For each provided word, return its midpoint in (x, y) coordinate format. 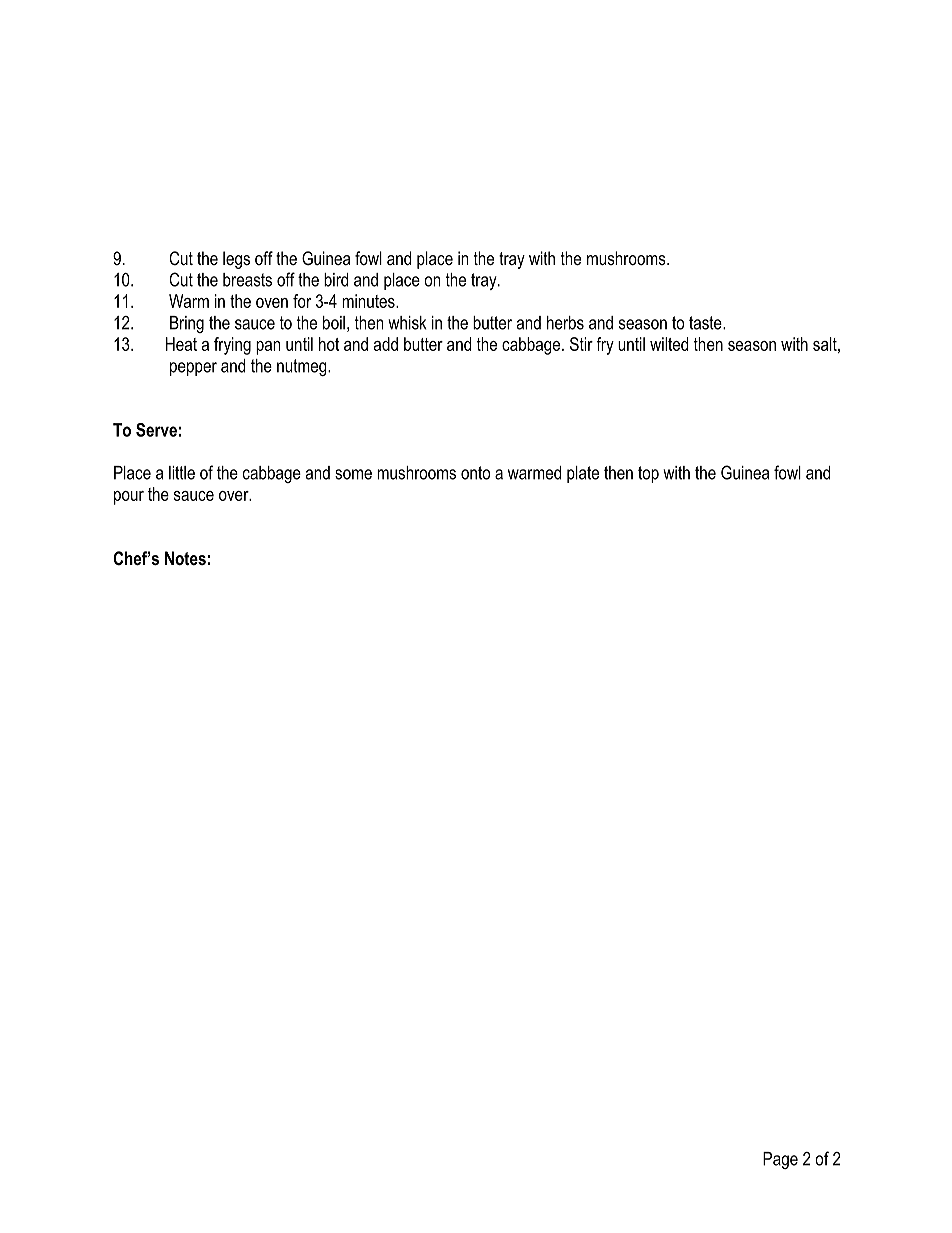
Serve (156, 430)
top (648, 474)
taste (706, 323)
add (386, 344)
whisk (407, 323)
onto (475, 473)
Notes (185, 558)
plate (583, 474)
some (353, 474)
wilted (669, 344)
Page (780, 1160)
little (182, 473)
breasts (247, 280)
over (235, 496)
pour (129, 498)
